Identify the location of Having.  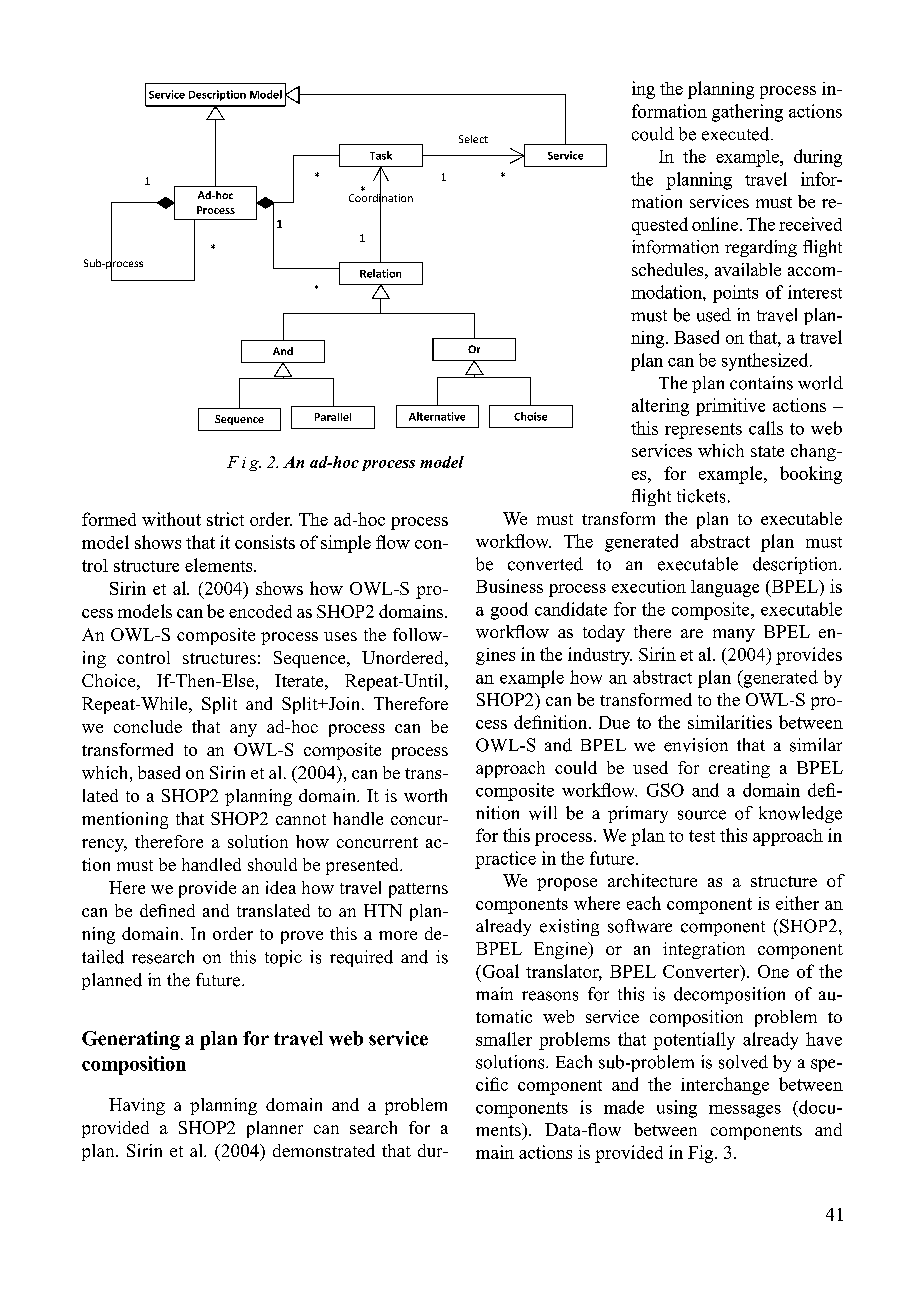
(137, 1106).
